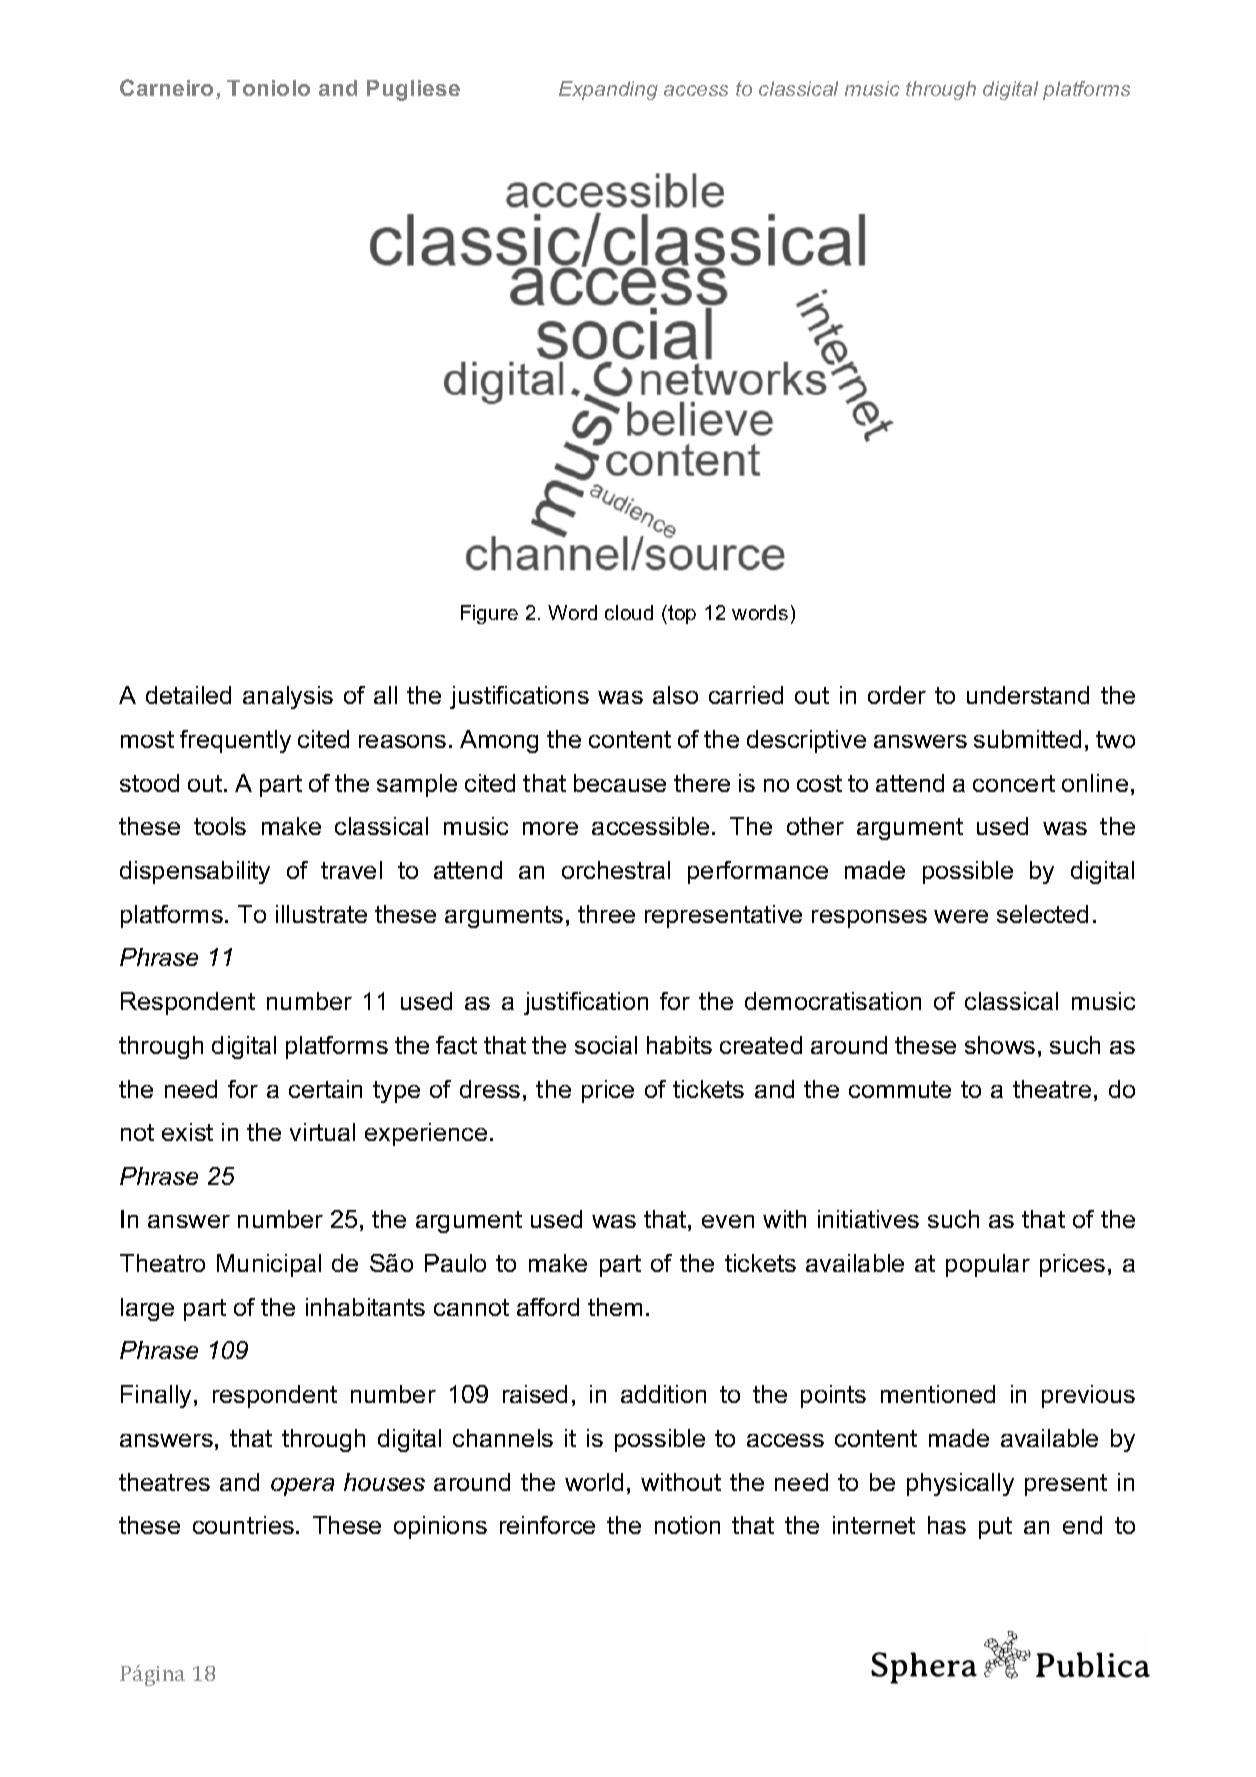 This screenshot has height=1777, width=1256. I want to click on concert, so click(1014, 783).
